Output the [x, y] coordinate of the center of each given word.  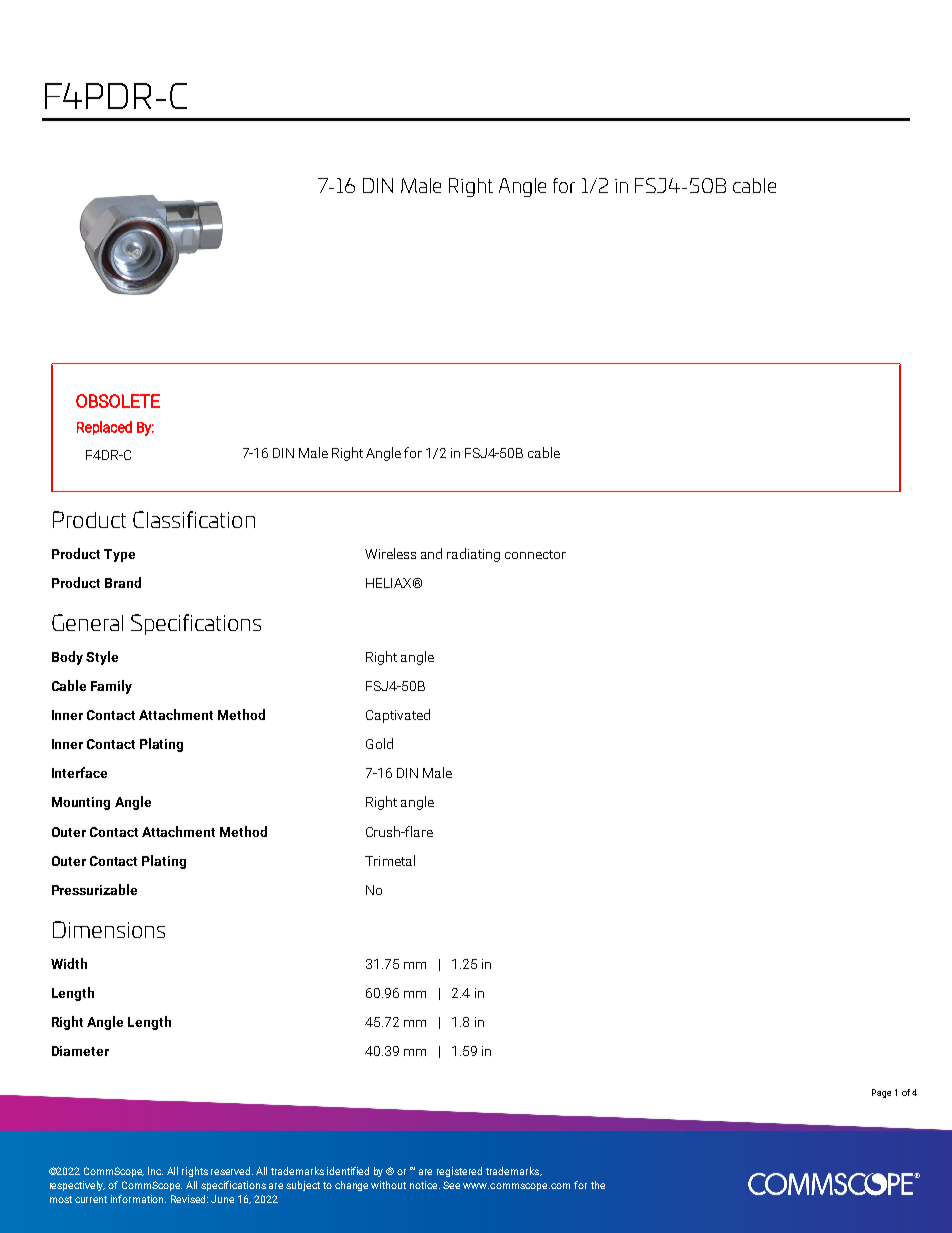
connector [535, 554]
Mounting [81, 803]
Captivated [398, 716]
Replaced [104, 428]
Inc [155, 1171]
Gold [379, 743]
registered [459, 1172]
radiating [473, 555]
